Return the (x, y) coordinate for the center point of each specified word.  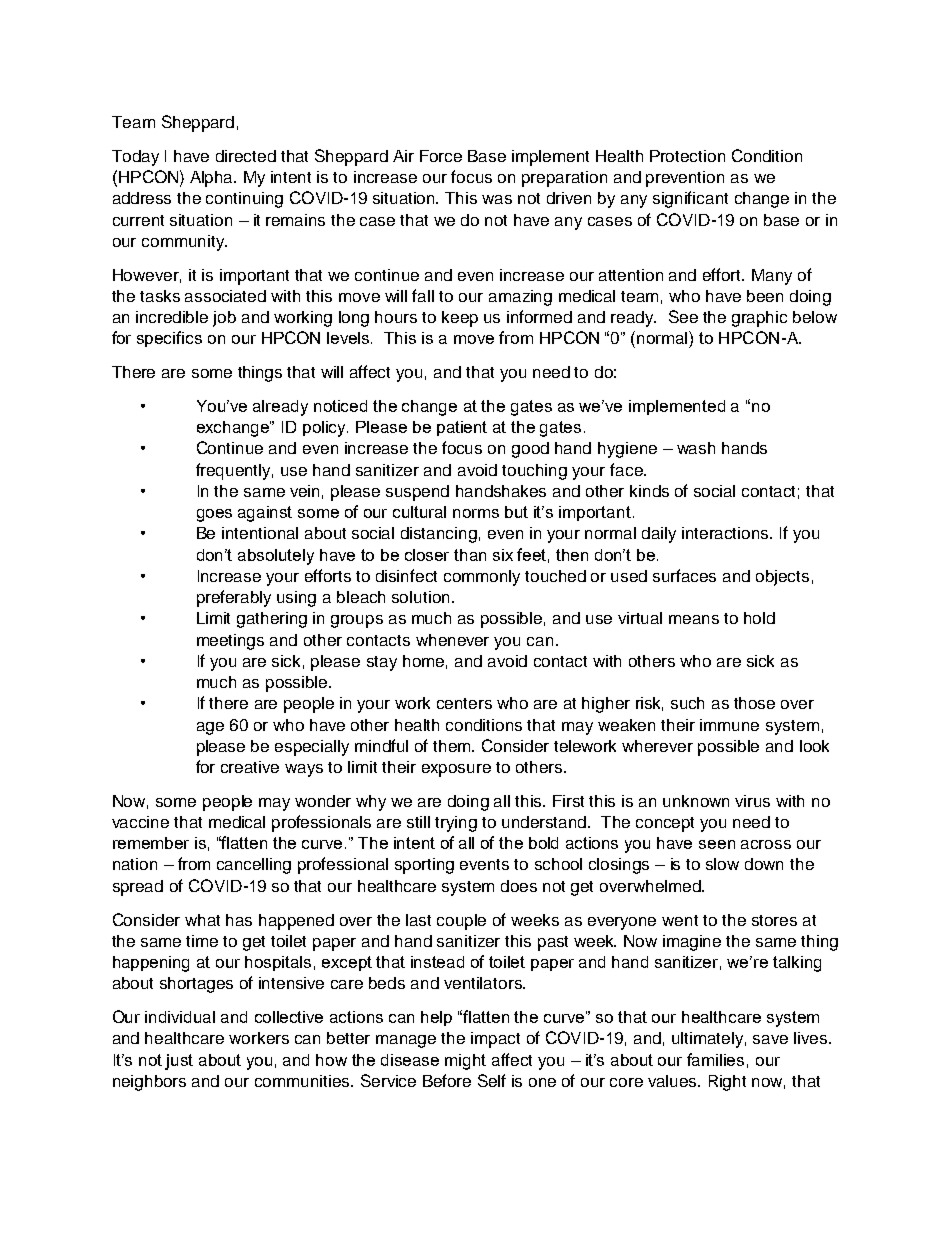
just (179, 1062)
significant (690, 199)
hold (759, 618)
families (715, 1059)
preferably (234, 598)
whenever (452, 640)
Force (441, 156)
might (465, 1062)
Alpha (213, 179)
